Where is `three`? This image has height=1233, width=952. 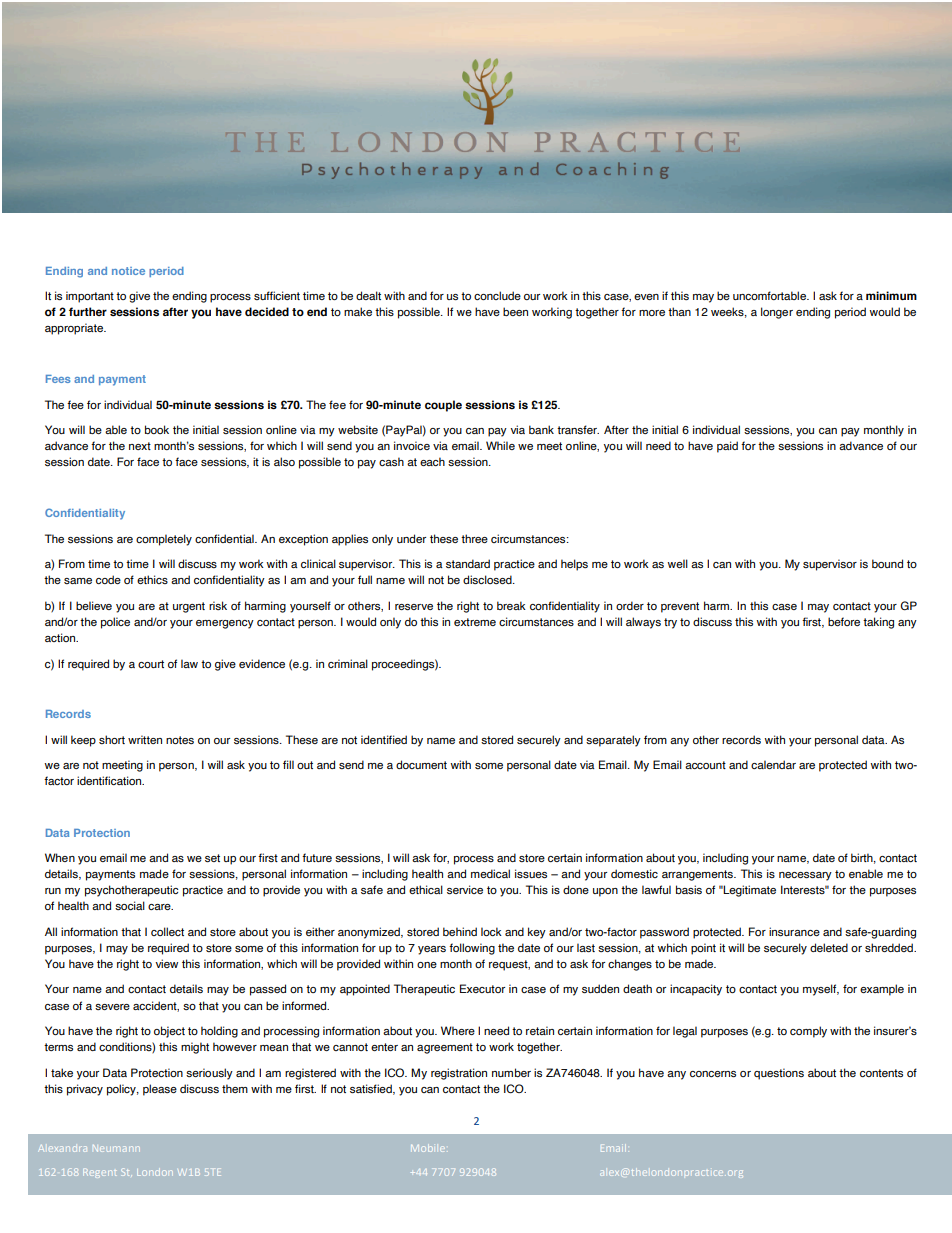
three is located at coordinates (474, 538).
